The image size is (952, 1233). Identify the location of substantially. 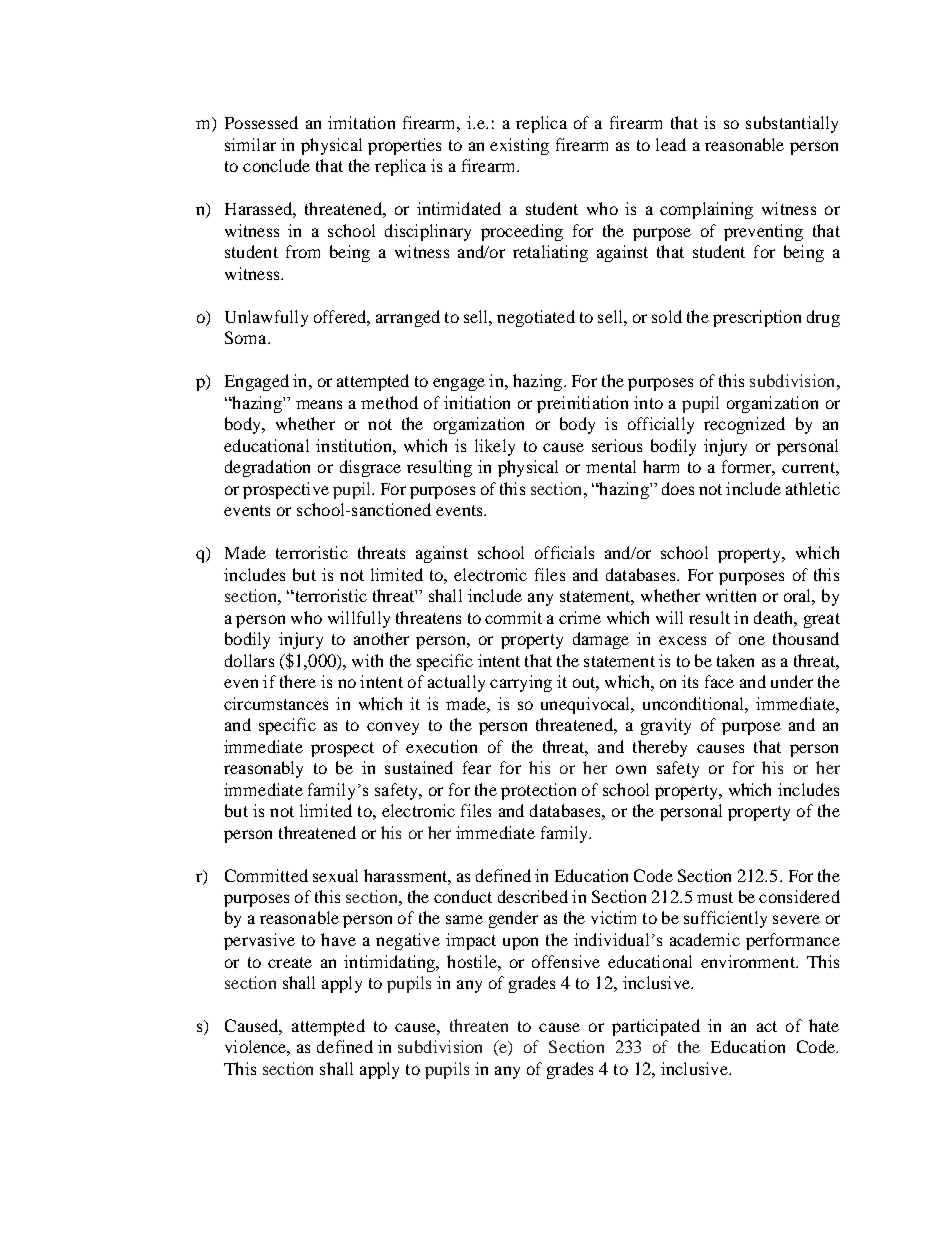
(792, 124).
